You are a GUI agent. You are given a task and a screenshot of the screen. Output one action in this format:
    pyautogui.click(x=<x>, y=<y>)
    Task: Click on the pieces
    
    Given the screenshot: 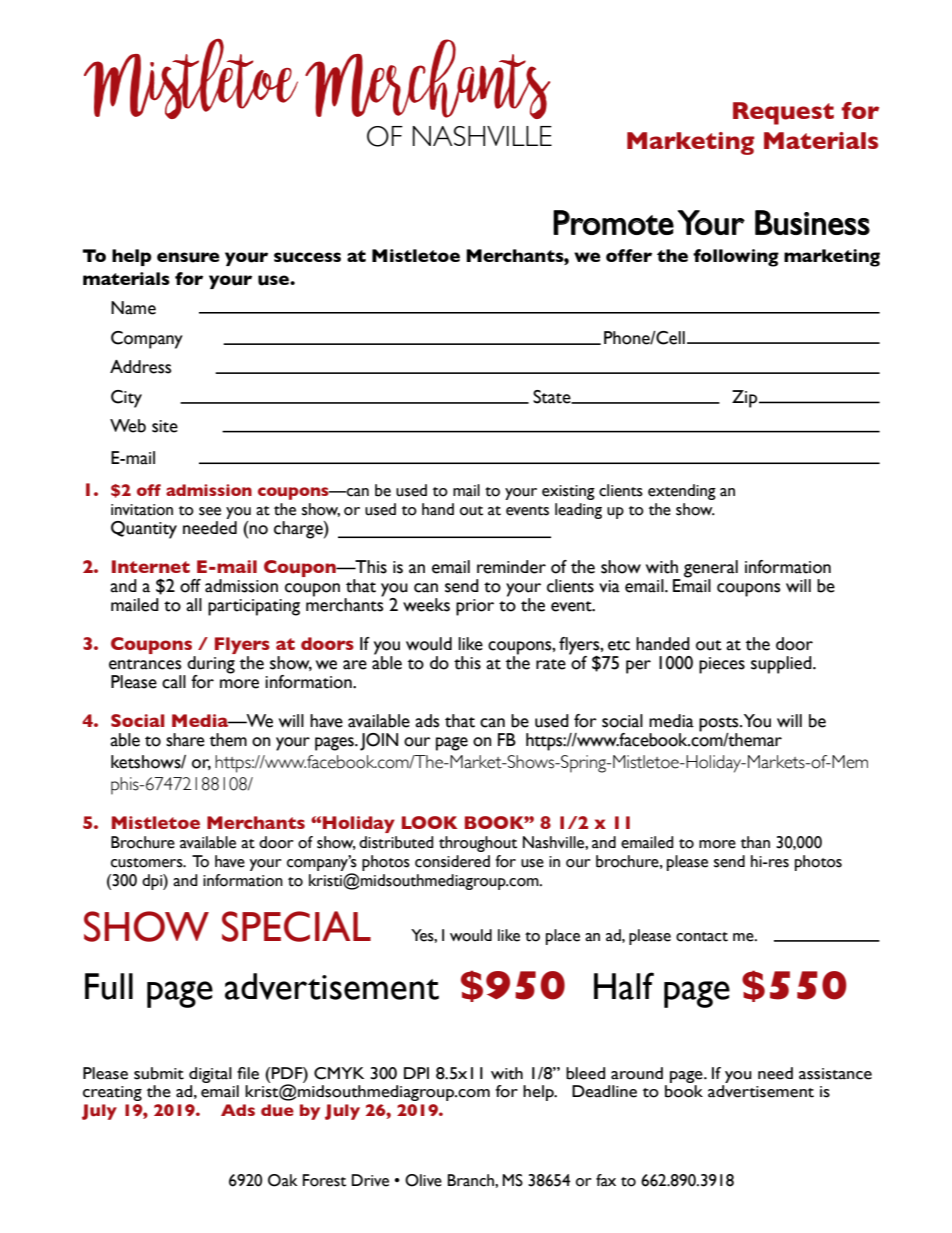 What is the action you would take?
    pyautogui.click(x=722, y=665)
